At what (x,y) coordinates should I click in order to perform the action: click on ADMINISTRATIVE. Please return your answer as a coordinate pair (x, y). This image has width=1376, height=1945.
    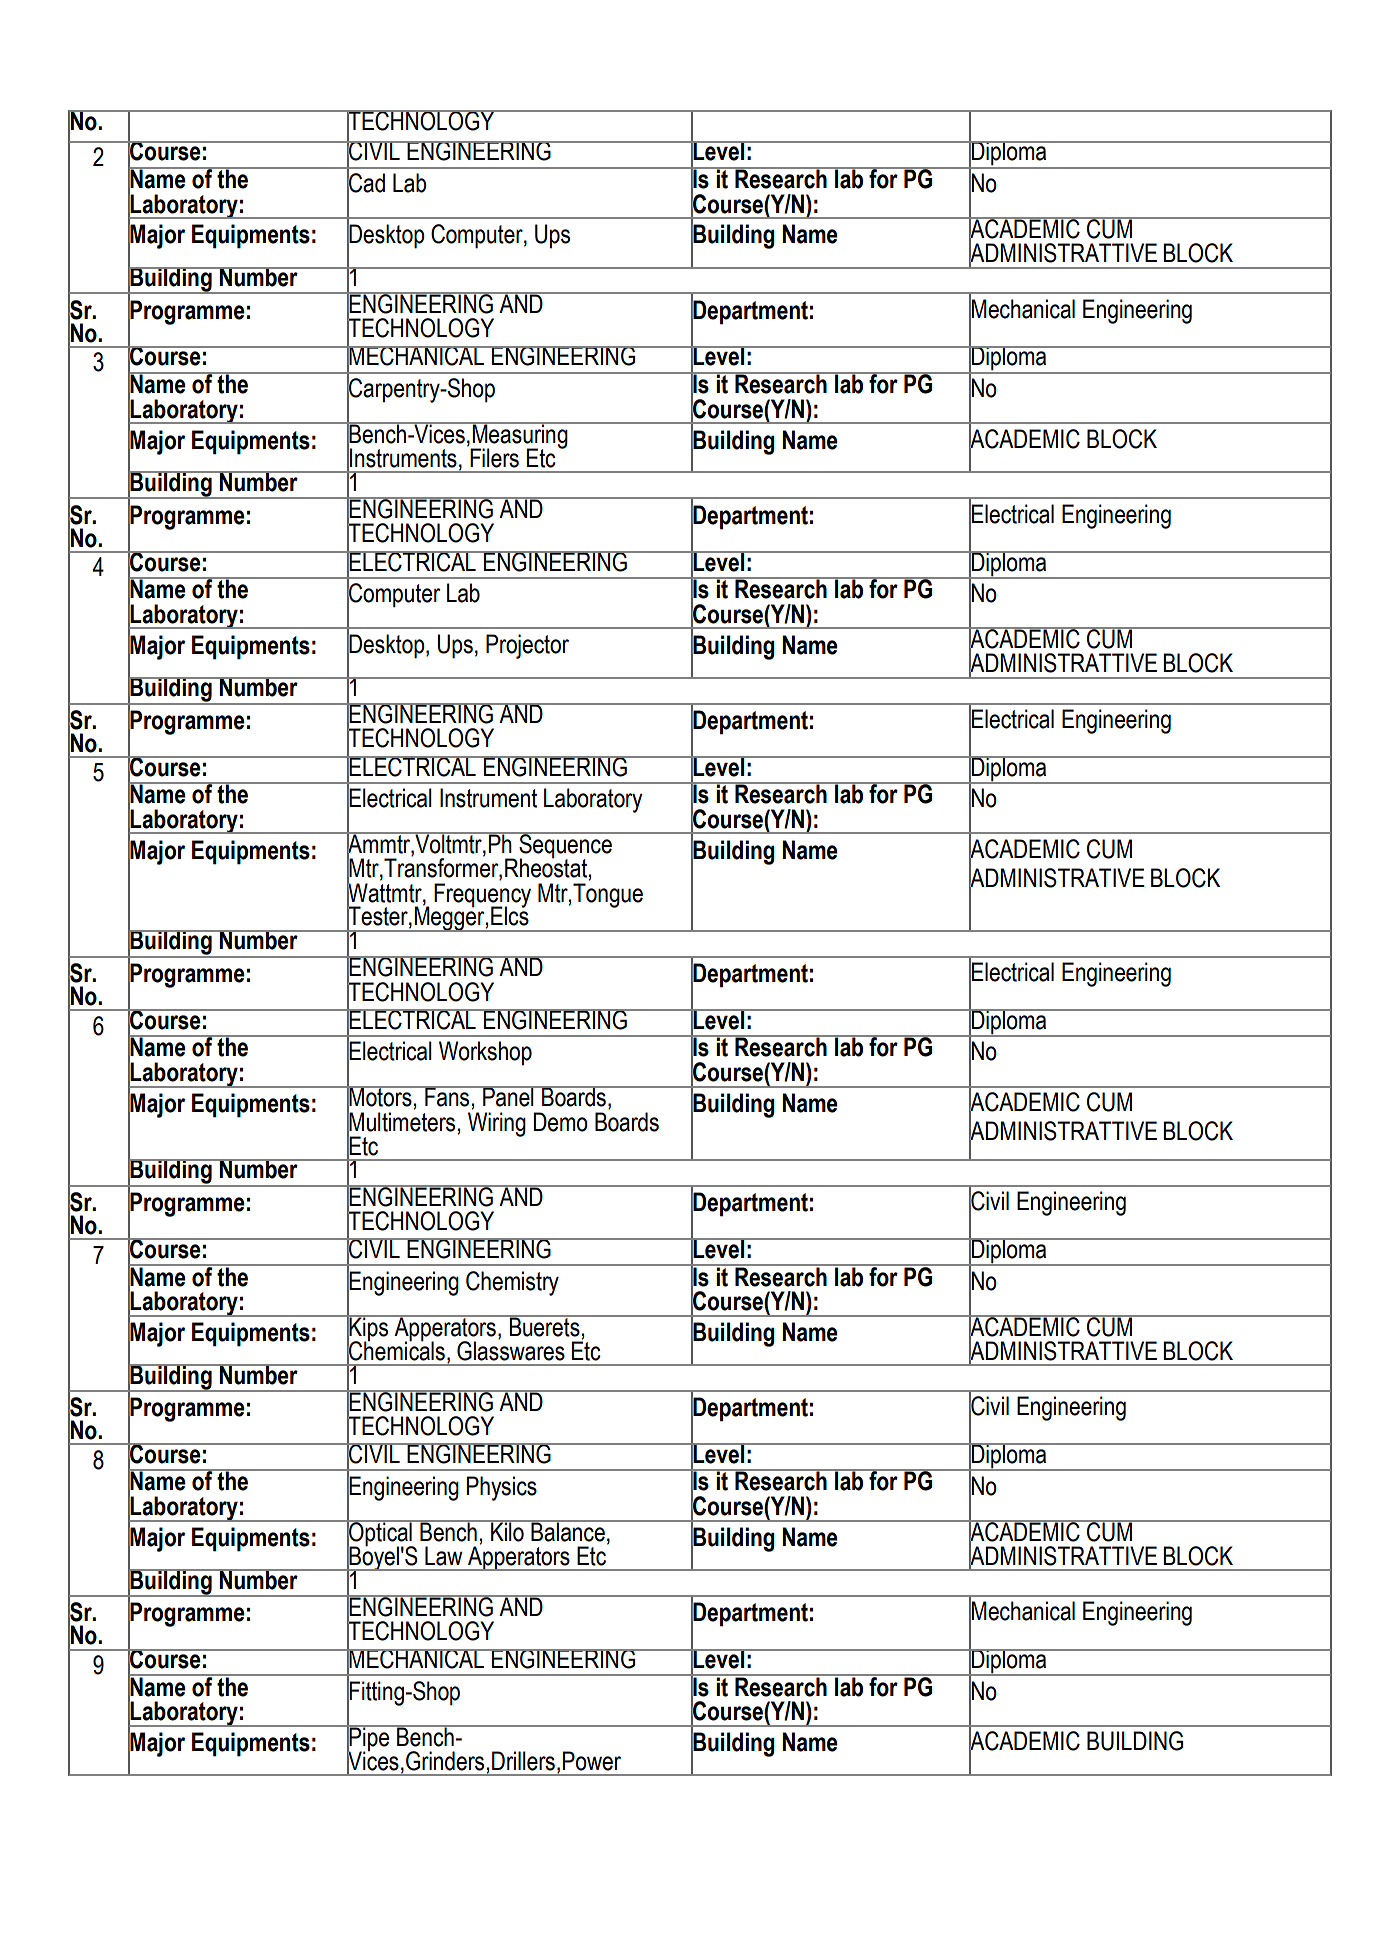
    Looking at the image, I should click on (1057, 878).
